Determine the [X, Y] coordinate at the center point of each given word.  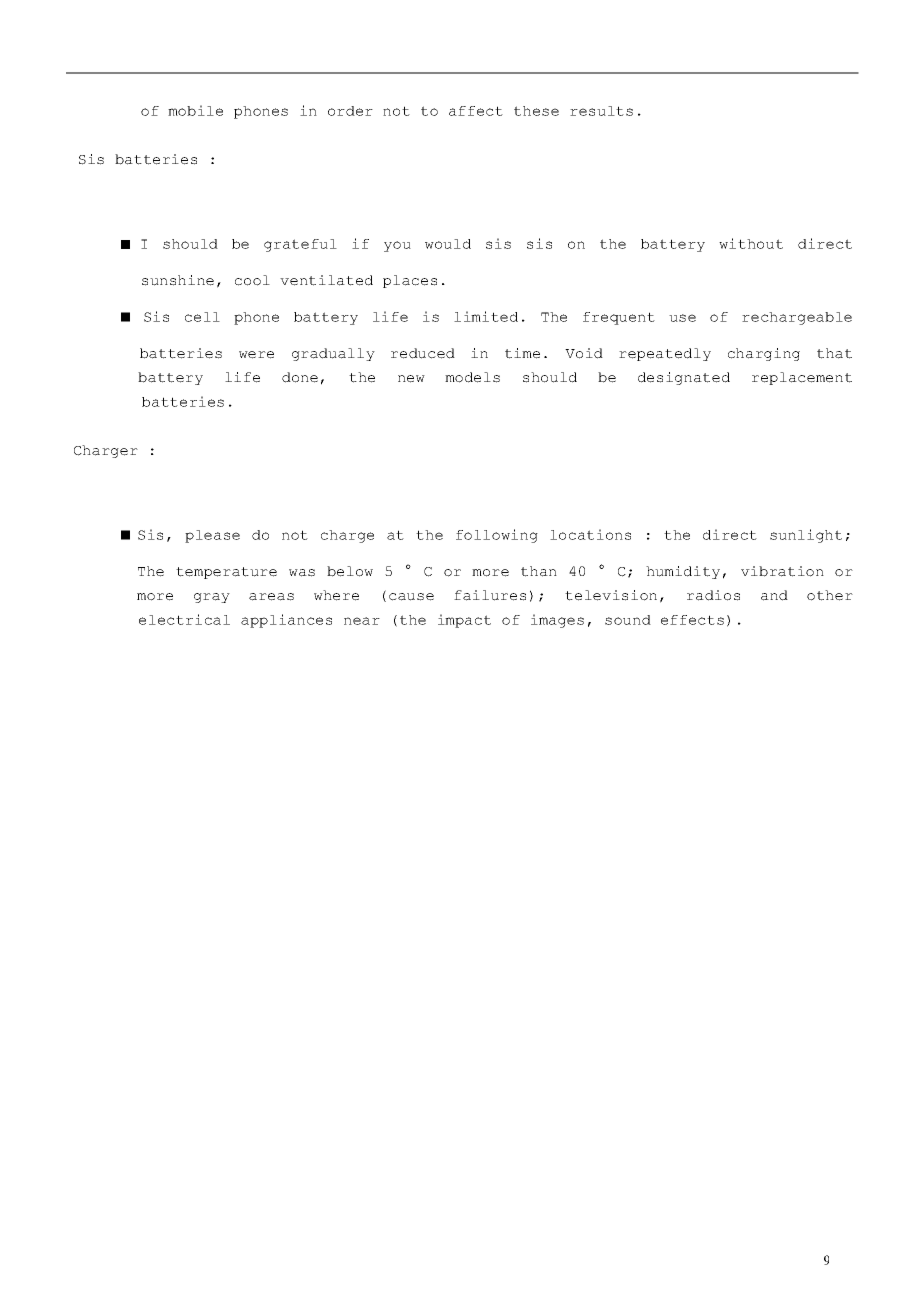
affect [476, 111]
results [601, 111]
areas [271, 597]
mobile [195, 110]
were [256, 355]
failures [490, 595]
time [522, 353]
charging [764, 354]
